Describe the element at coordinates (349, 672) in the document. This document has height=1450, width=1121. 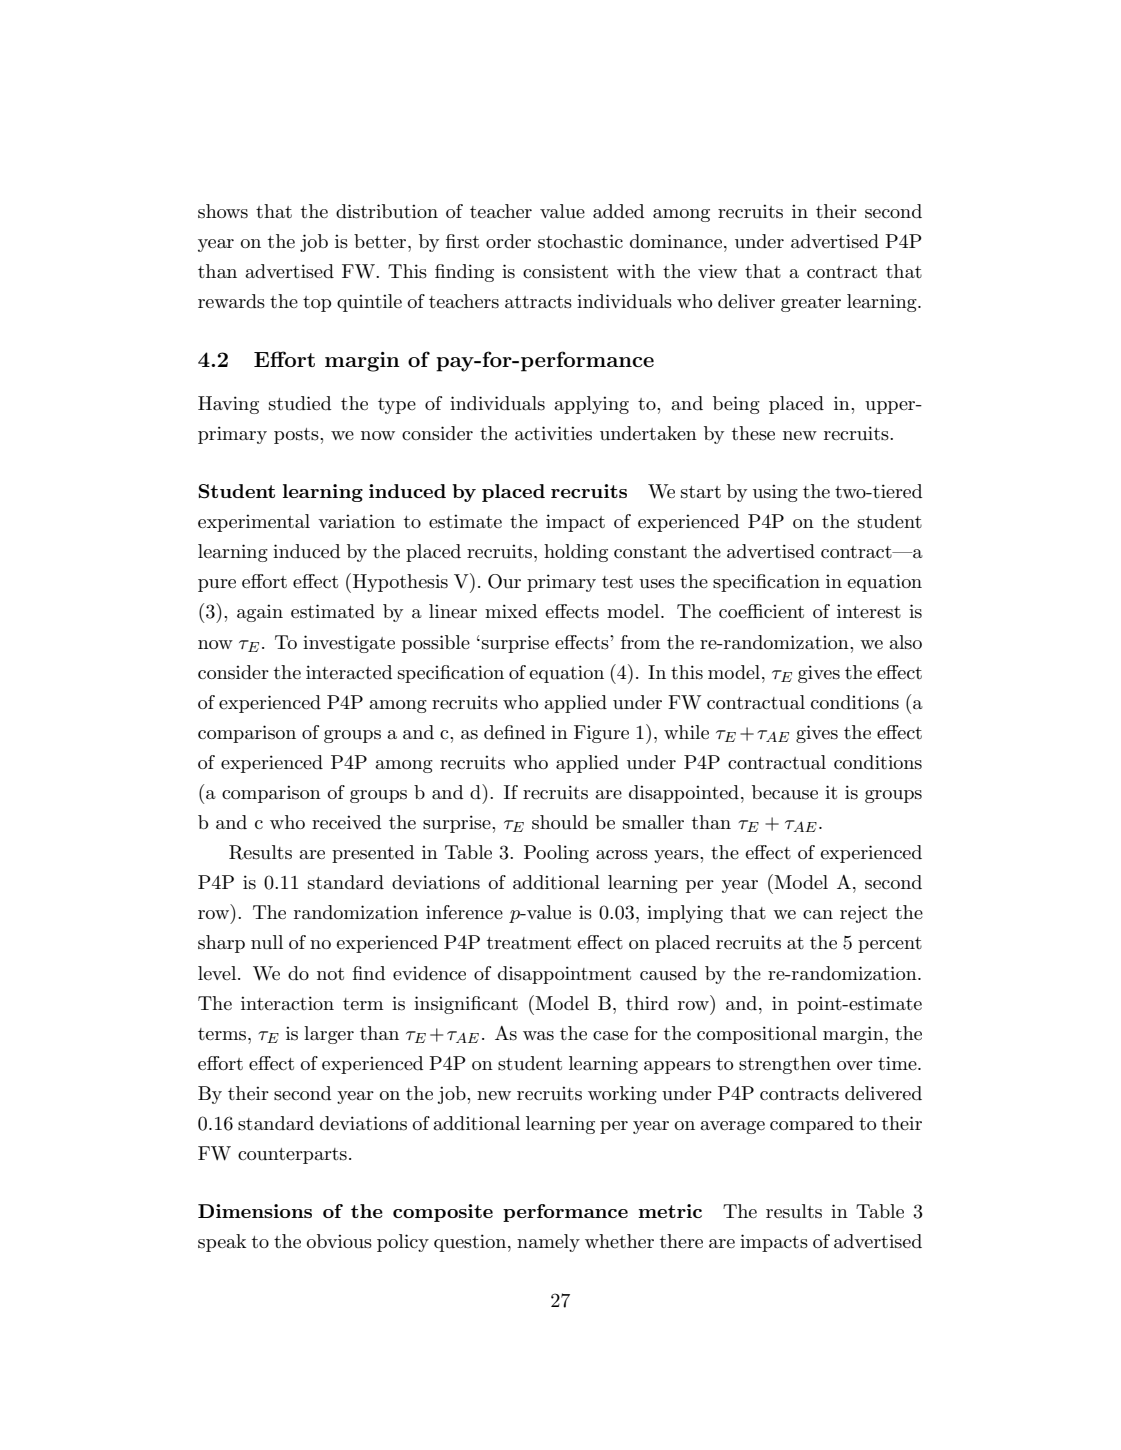
I see `interacted` at that location.
